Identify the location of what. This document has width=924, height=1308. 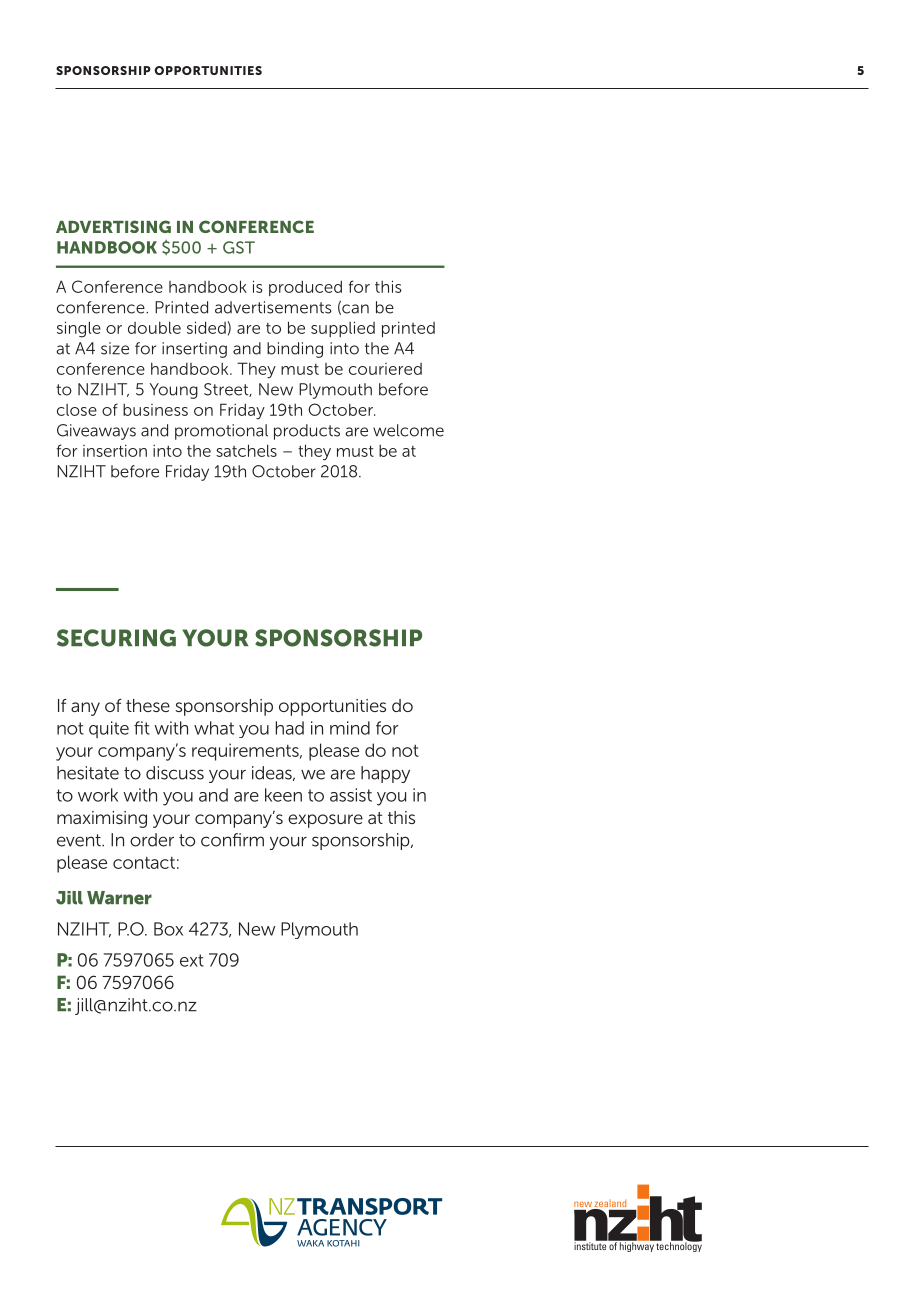
(214, 728).
